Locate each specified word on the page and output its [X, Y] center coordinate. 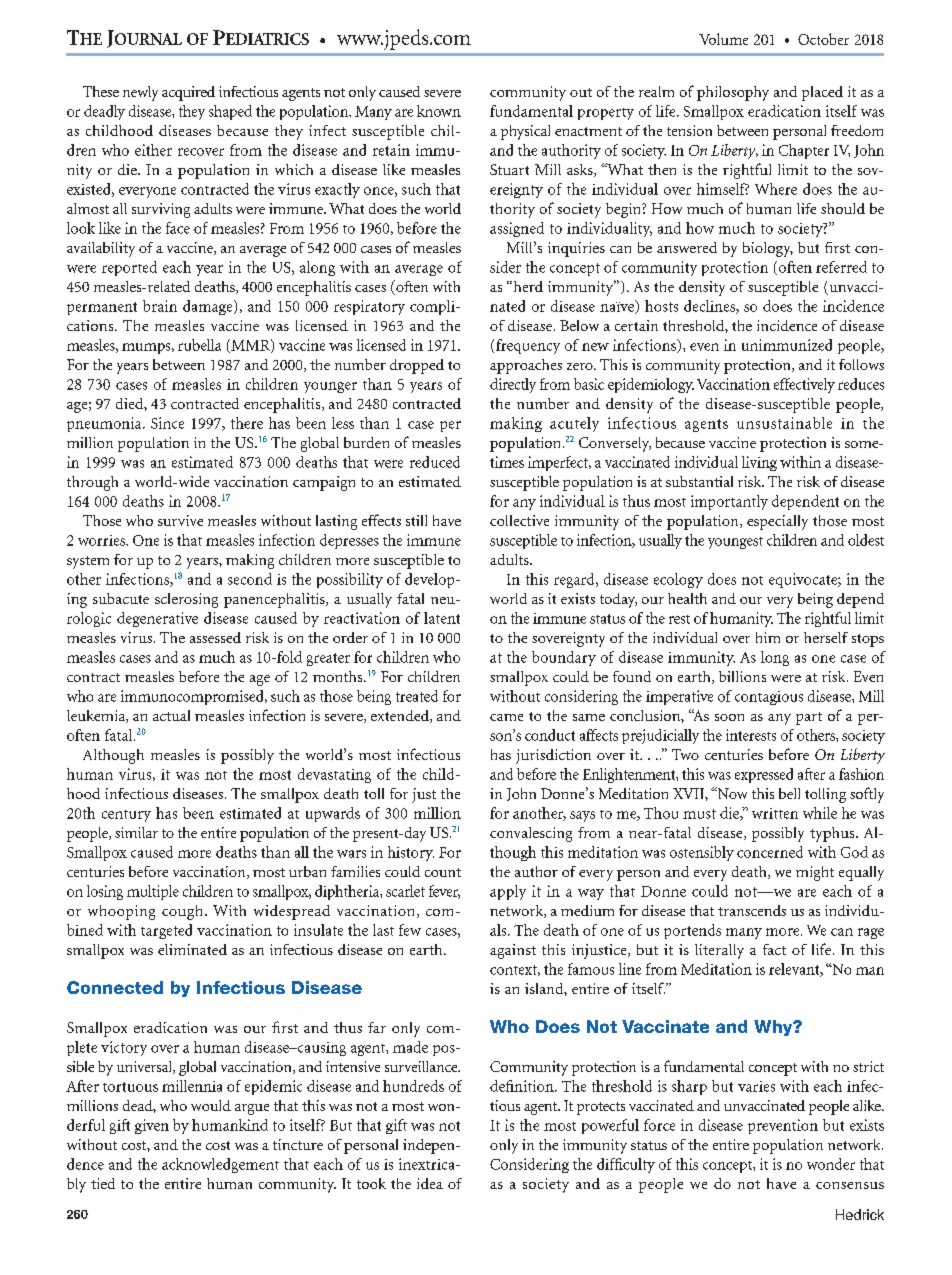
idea [430, 1183]
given [152, 1126]
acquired [188, 93]
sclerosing [186, 600]
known [439, 111]
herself [826, 637]
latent [442, 618]
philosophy [733, 93]
